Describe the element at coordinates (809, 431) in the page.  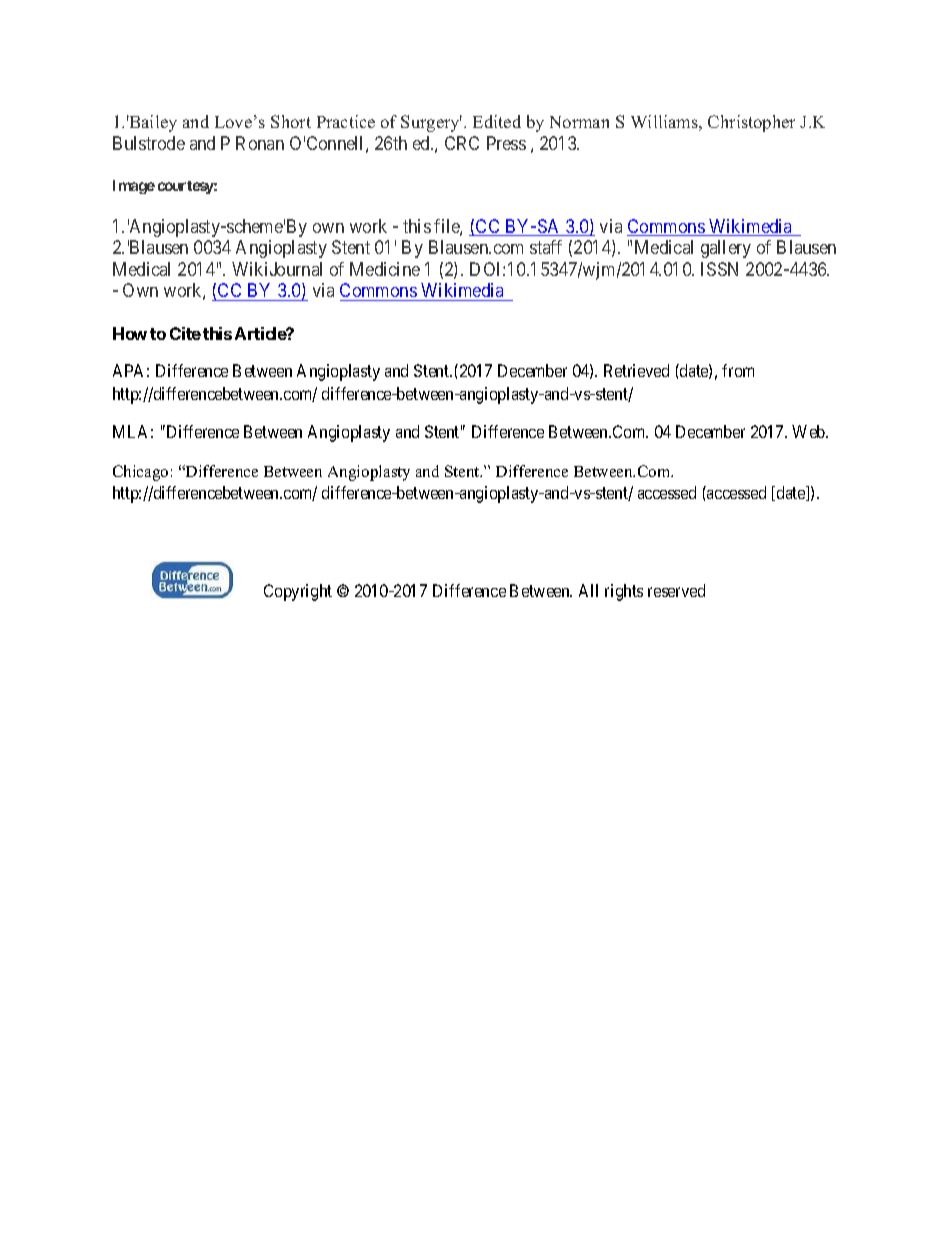
I see `Web` at that location.
